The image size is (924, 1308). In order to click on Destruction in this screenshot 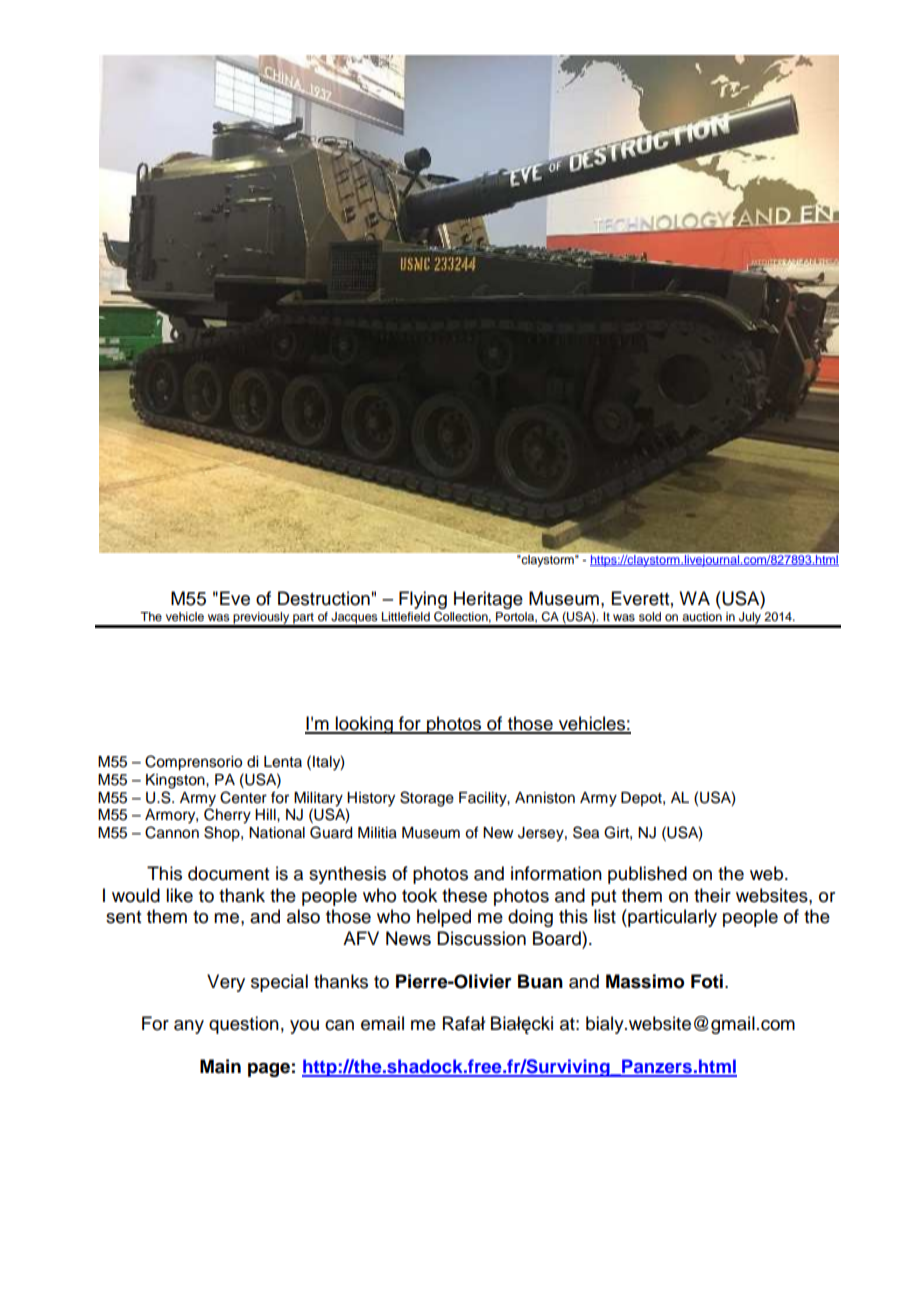, I will do `click(324, 598)`.
